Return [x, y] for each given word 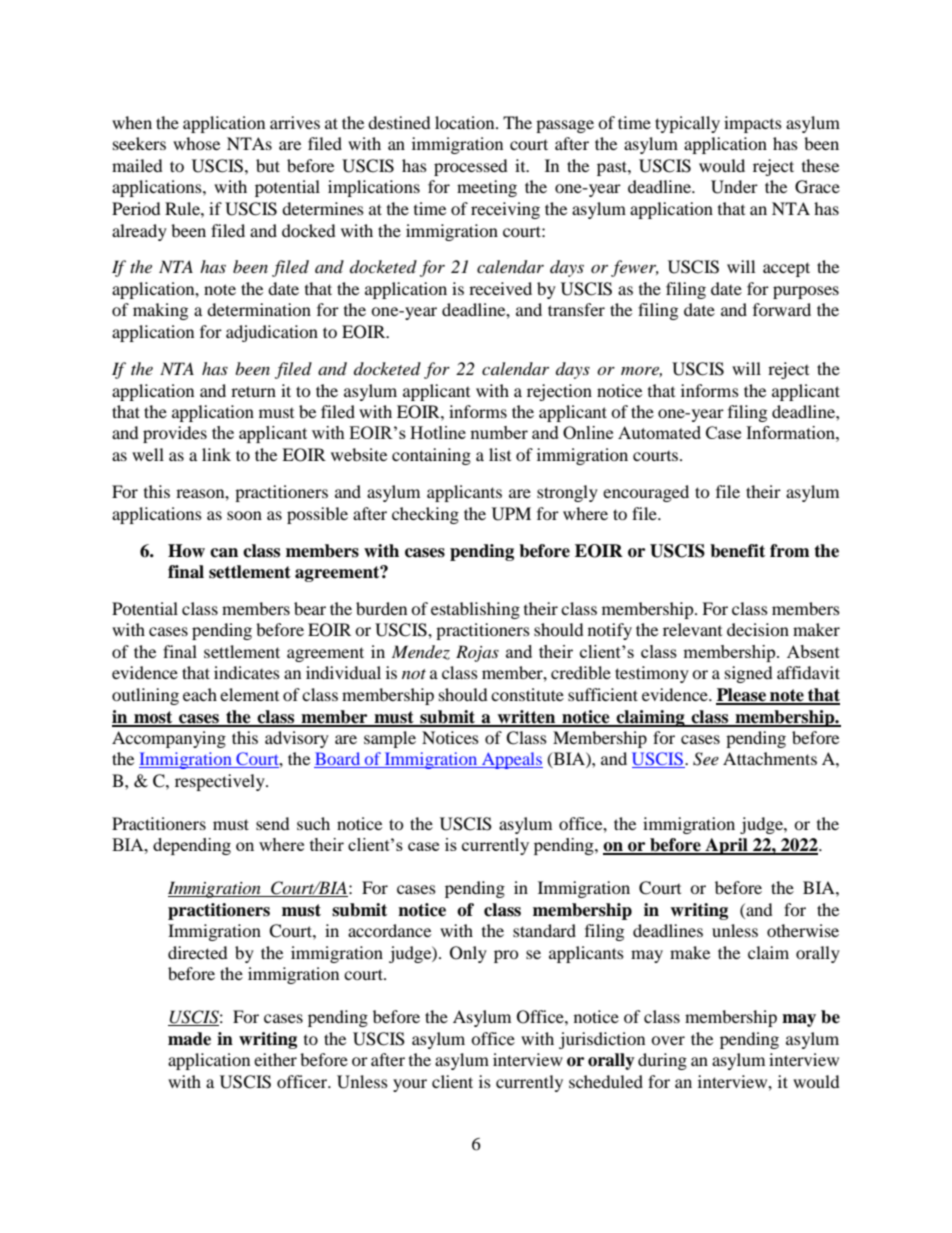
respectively [221, 782]
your [410, 1085]
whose [196, 143]
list [500, 454]
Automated [659, 432]
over [668, 1040]
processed [471, 167]
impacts [753, 124]
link [216, 454]
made [189, 1039]
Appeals [511, 760]
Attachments [770, 758]
